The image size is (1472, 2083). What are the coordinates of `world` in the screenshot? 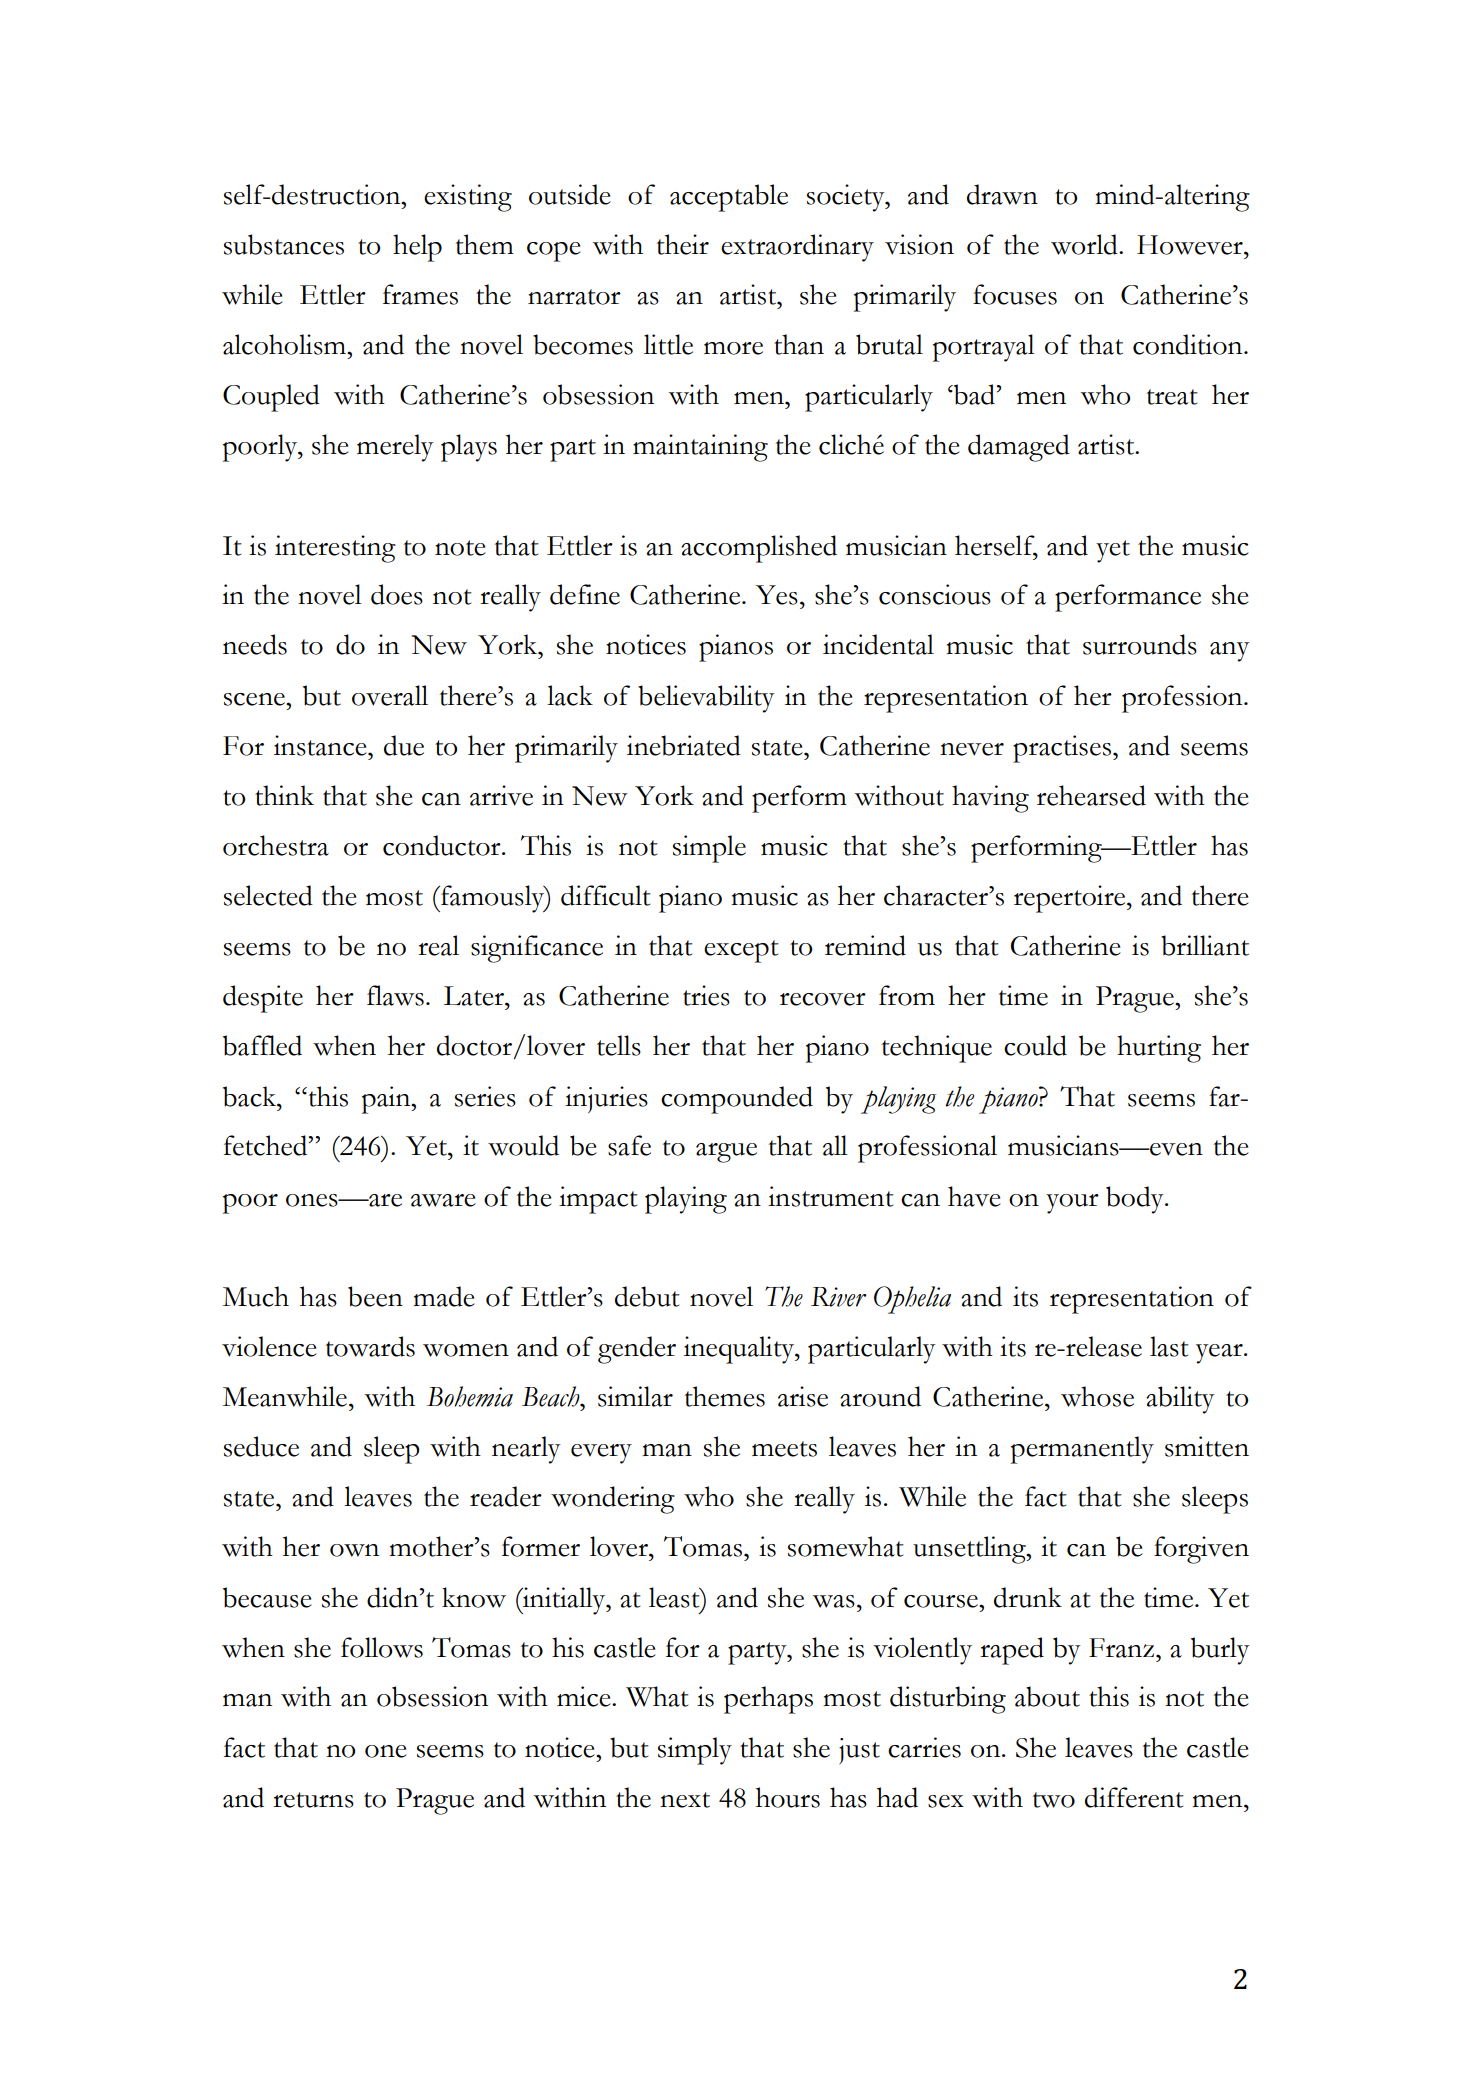 It's located at (1085, 244).
